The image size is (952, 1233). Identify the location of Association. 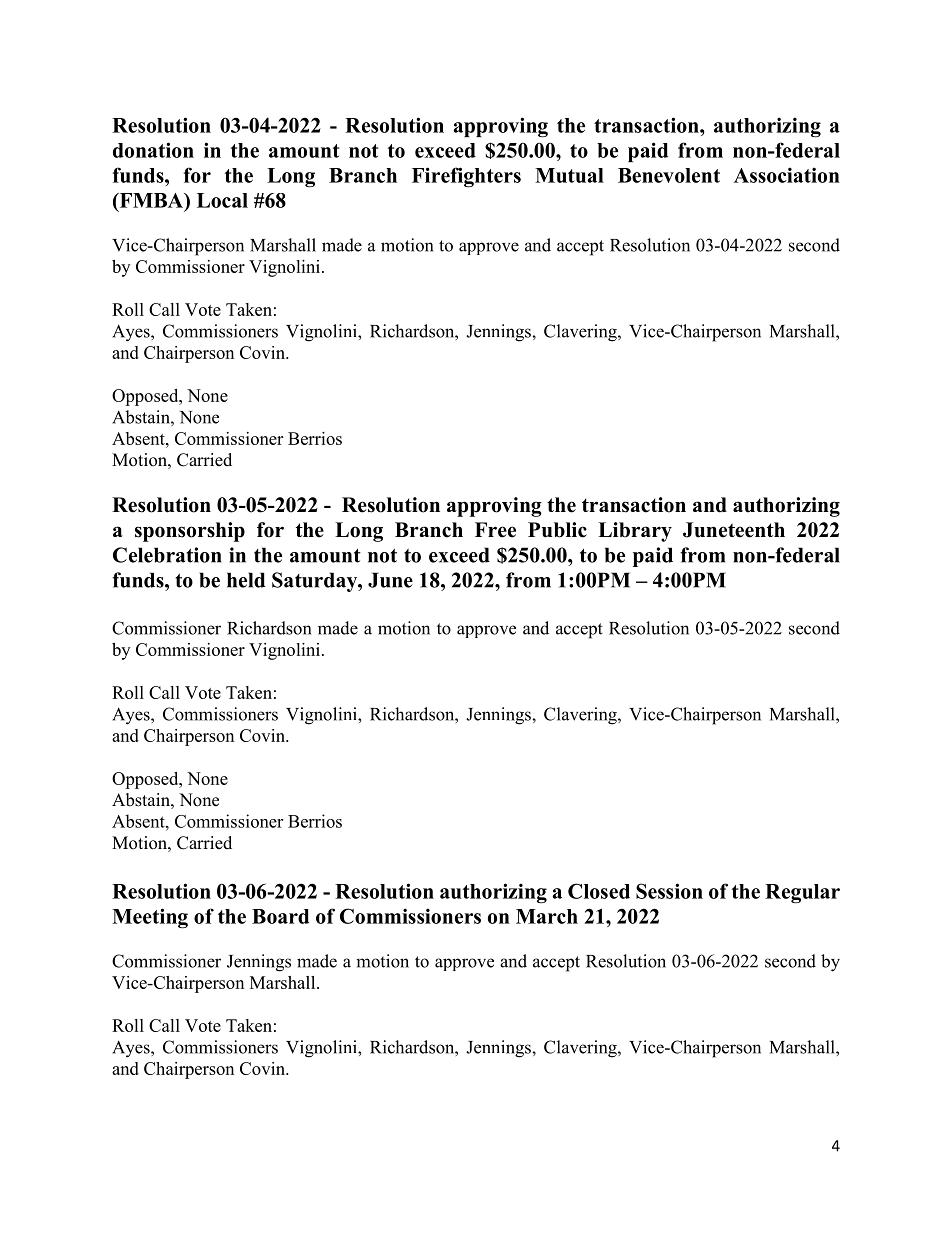
(787, 175).
